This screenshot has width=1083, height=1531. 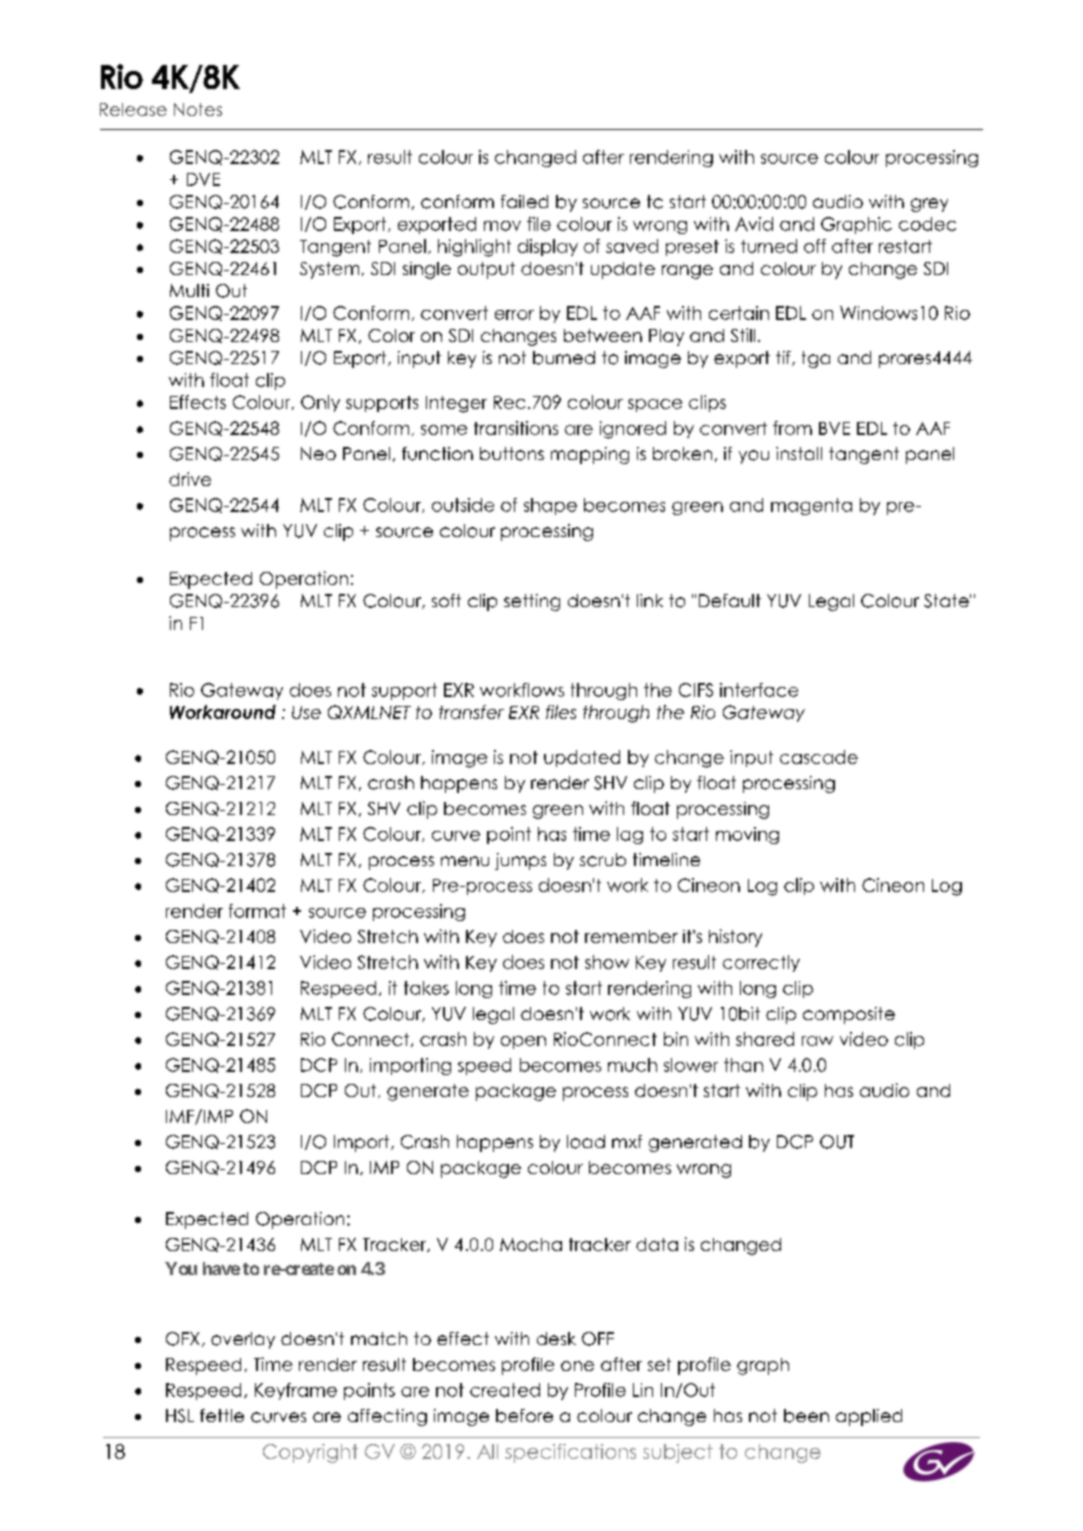 What do you see at coordinates (524, 1416) in the screenshot?
I see `before` at bounding box center [524, 1416].
